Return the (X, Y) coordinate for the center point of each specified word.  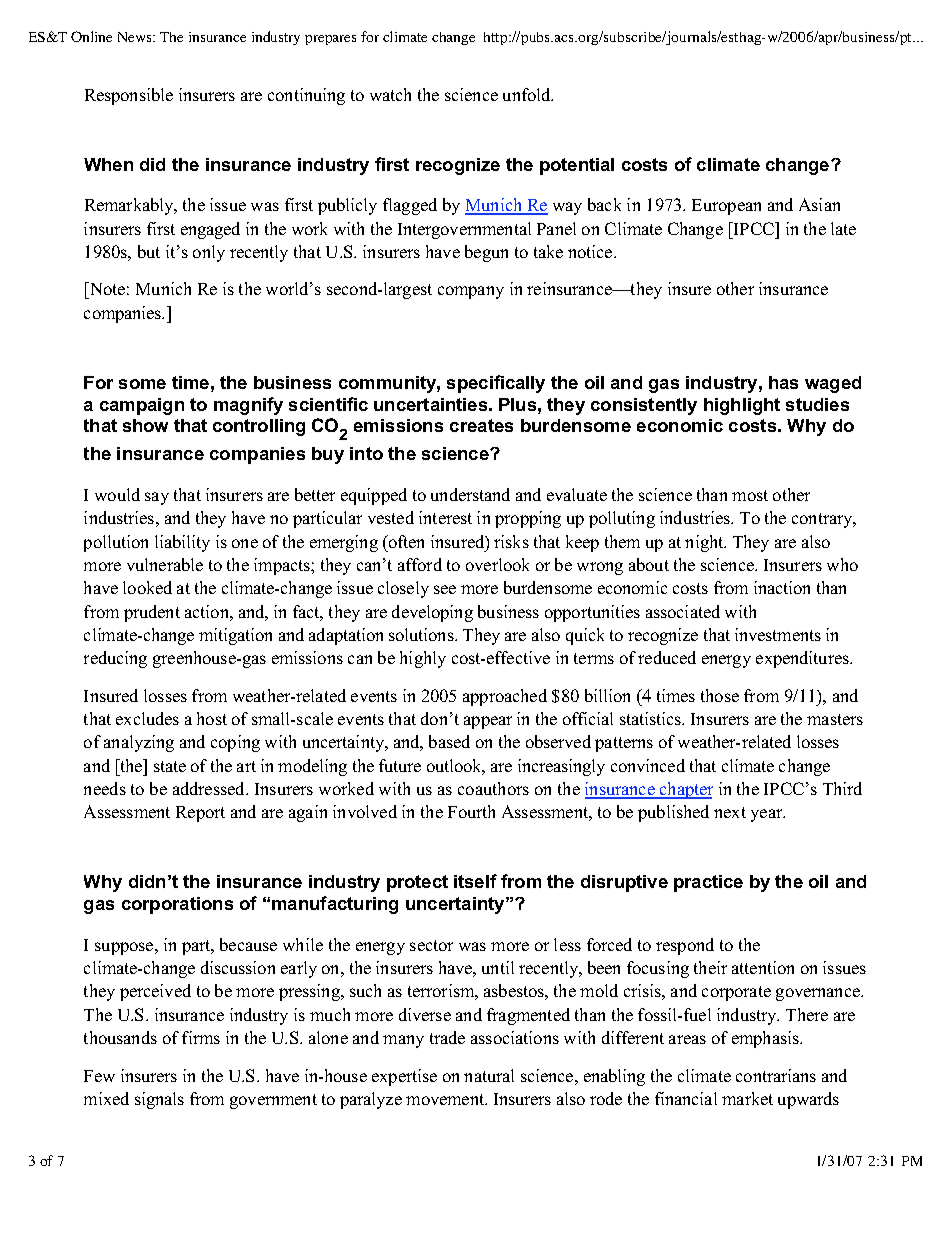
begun (486, 253)
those (720, 695)
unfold (528, 94)
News (136, 37)
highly (423, 659)
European (726, 207)
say (157, 498)
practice (708, 883)
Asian (819, 204)
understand (470, 494)
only (209, 253)
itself (475, 881)
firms (201, 1037)
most (750, 495)
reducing (115, 659)
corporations (177, 905)
